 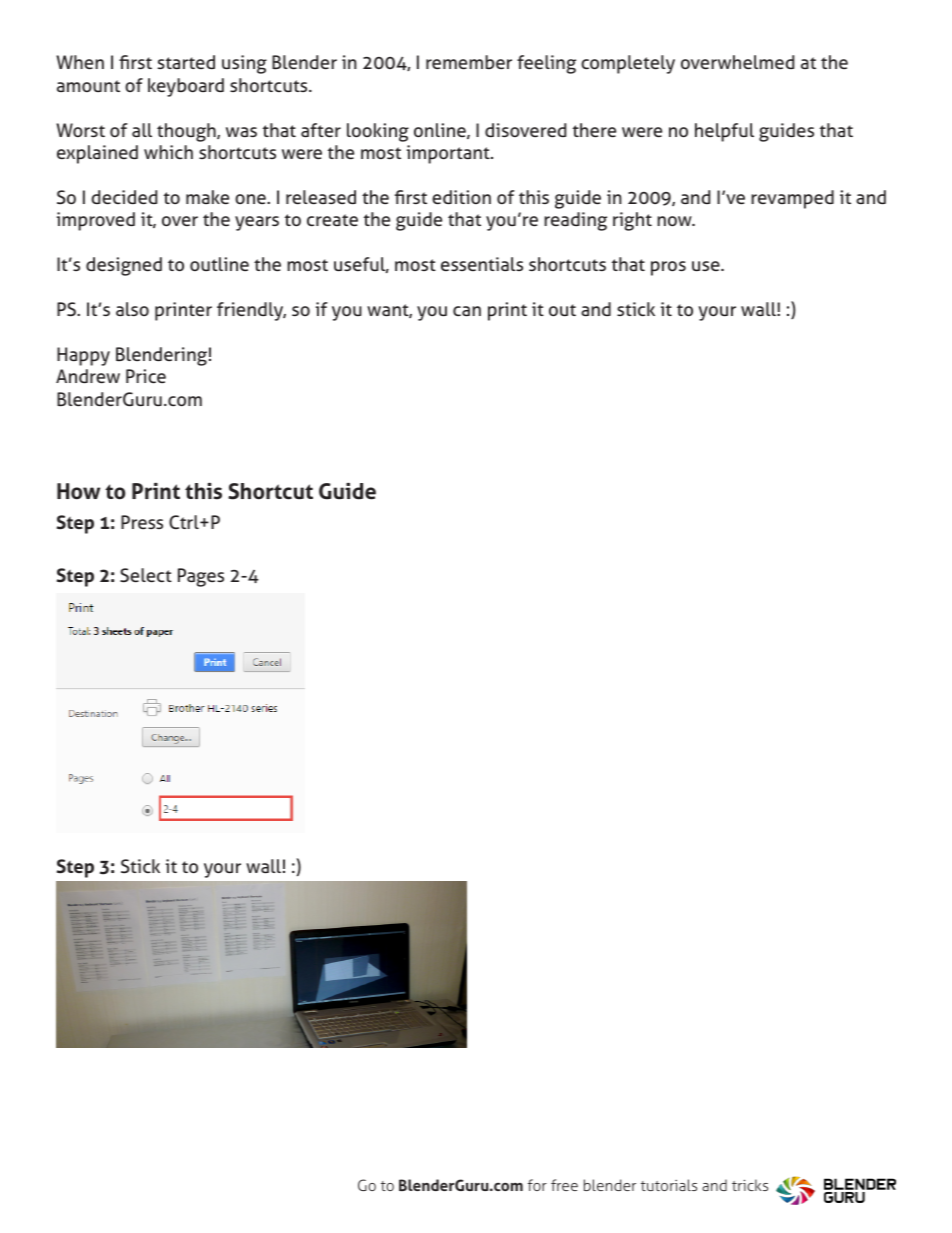 What do you see at coordinates (186, 87) in the screenshot?
I see `keyboard` at bounding box center [186, 87].
